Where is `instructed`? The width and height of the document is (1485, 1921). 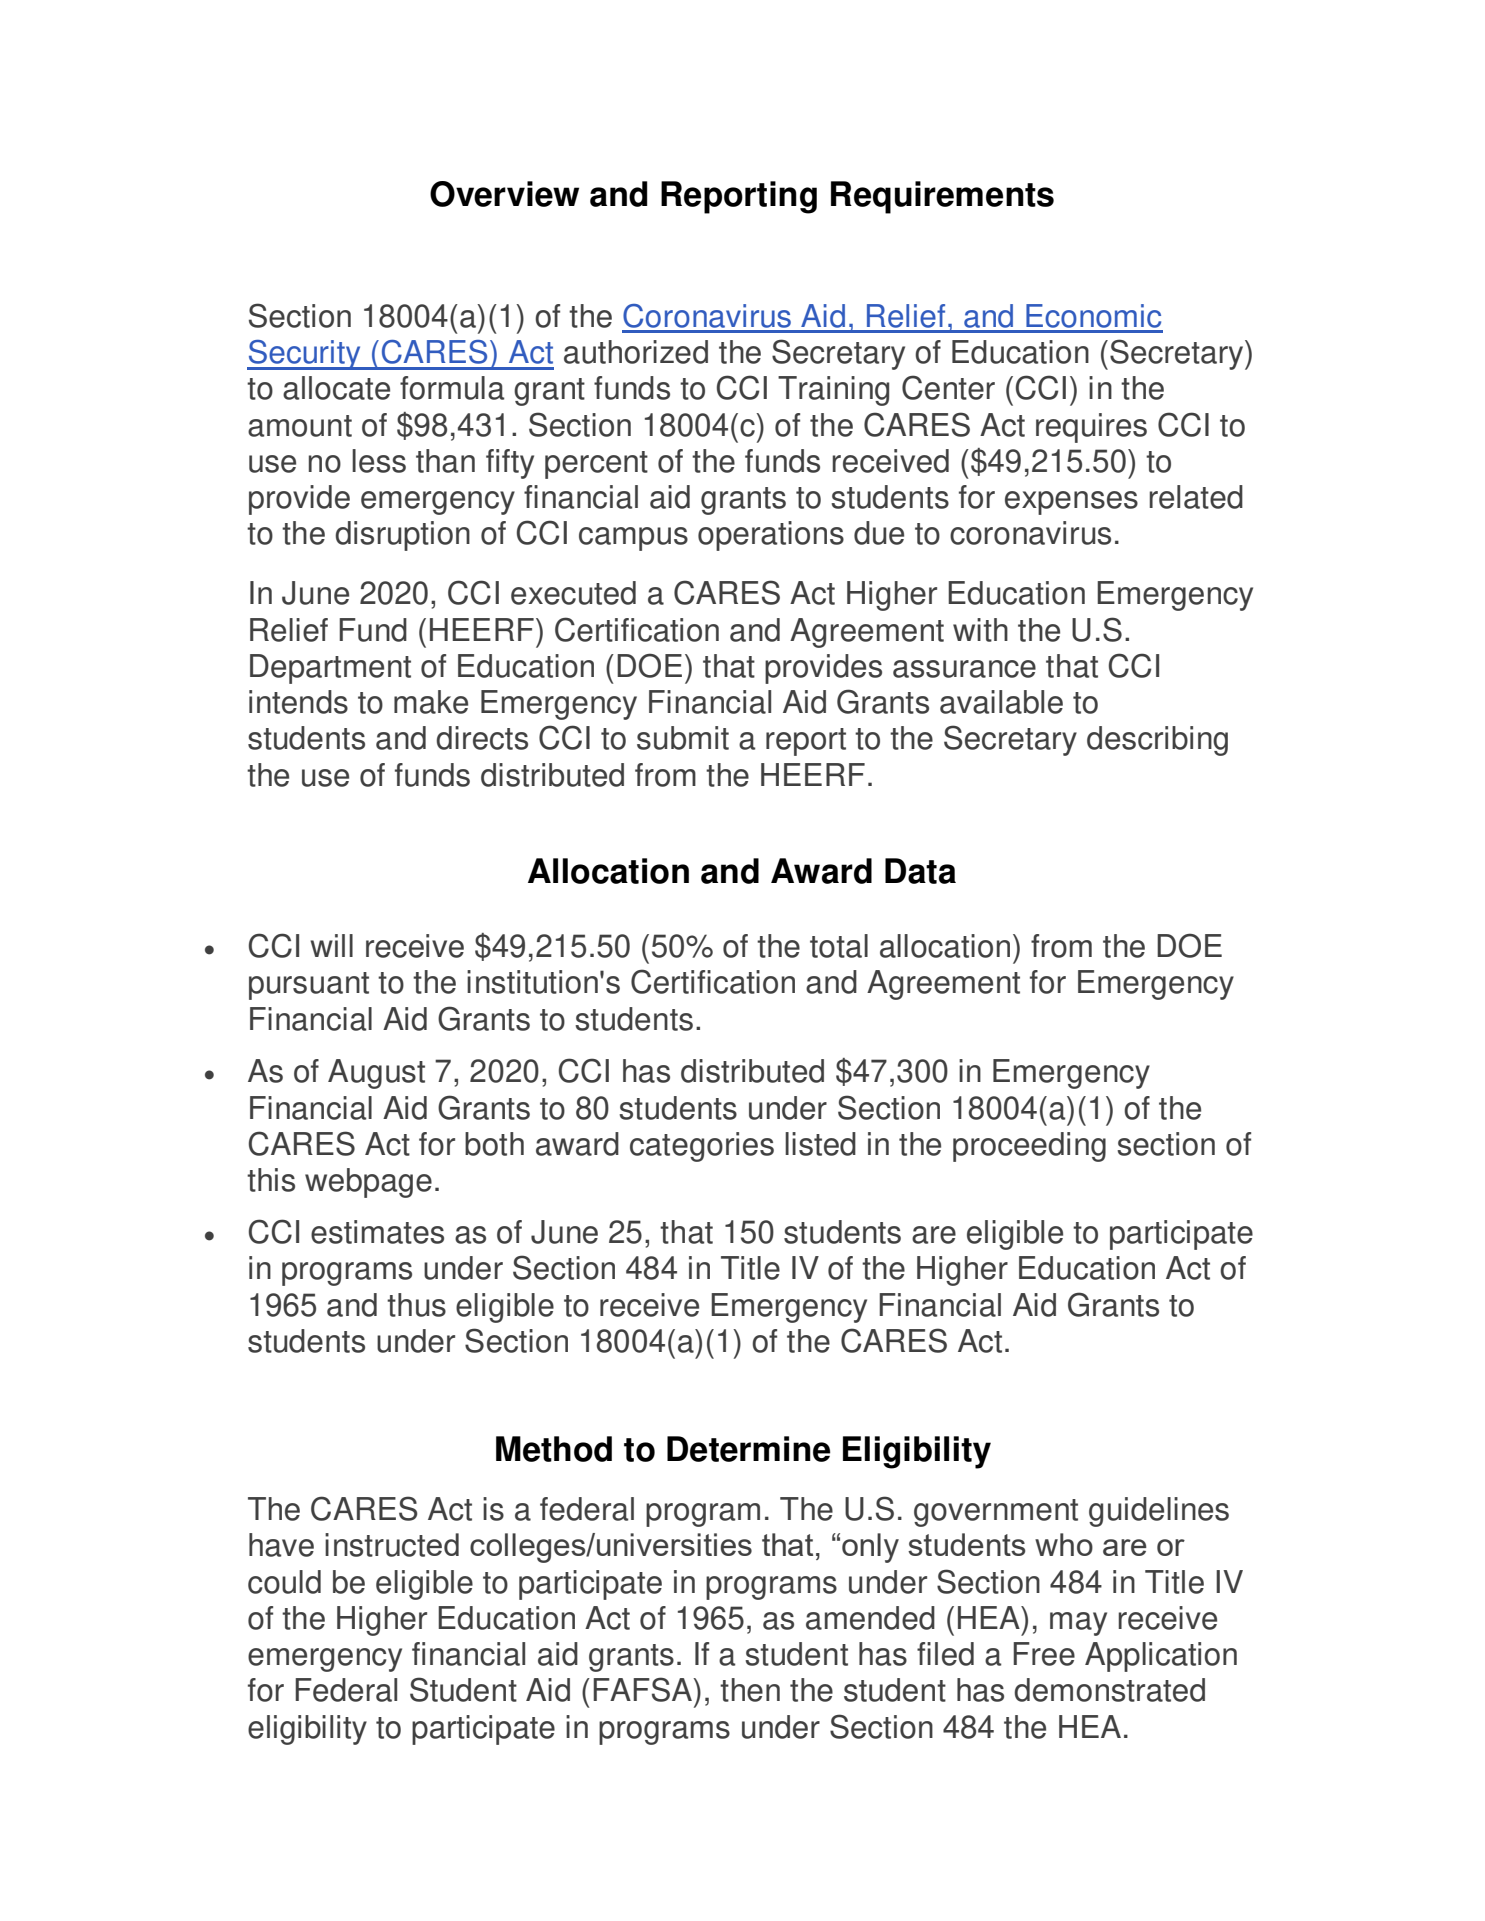 instructed is located at coordinates (392, 1545).
